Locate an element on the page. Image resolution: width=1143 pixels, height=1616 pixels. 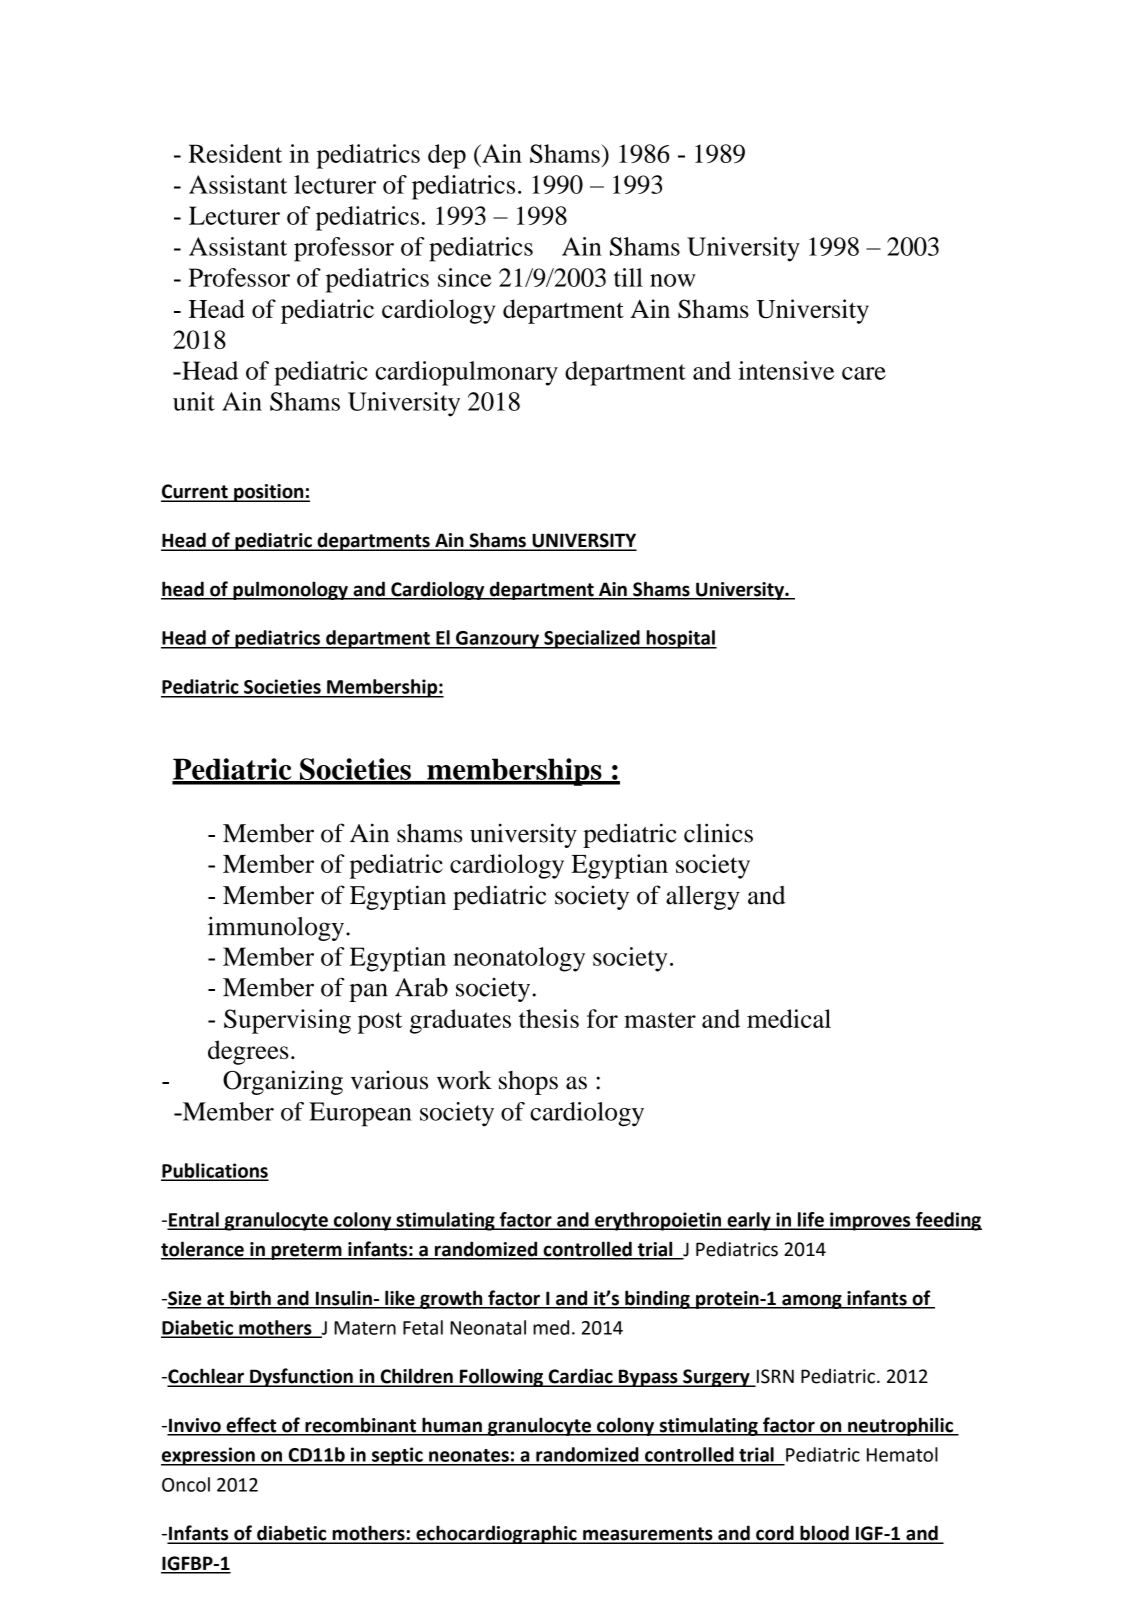
effect is located at coordinates (251, 1426).
